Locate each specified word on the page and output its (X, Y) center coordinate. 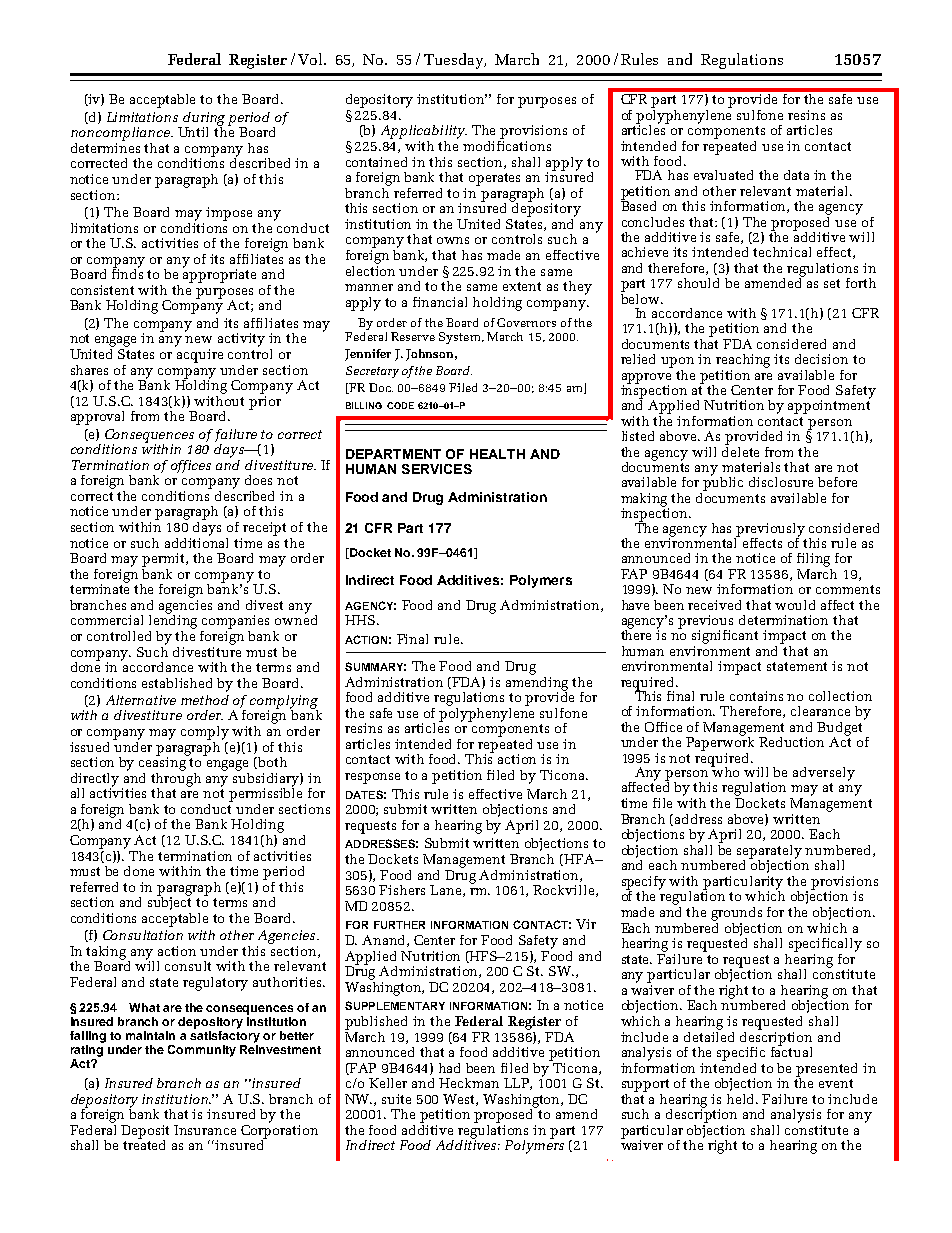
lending (173, 620)
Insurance (205, 1130)
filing (813, 560)
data (796, 175)
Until (193, 132)
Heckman (469, 1083)
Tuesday (454, 61)
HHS (360, 620)
